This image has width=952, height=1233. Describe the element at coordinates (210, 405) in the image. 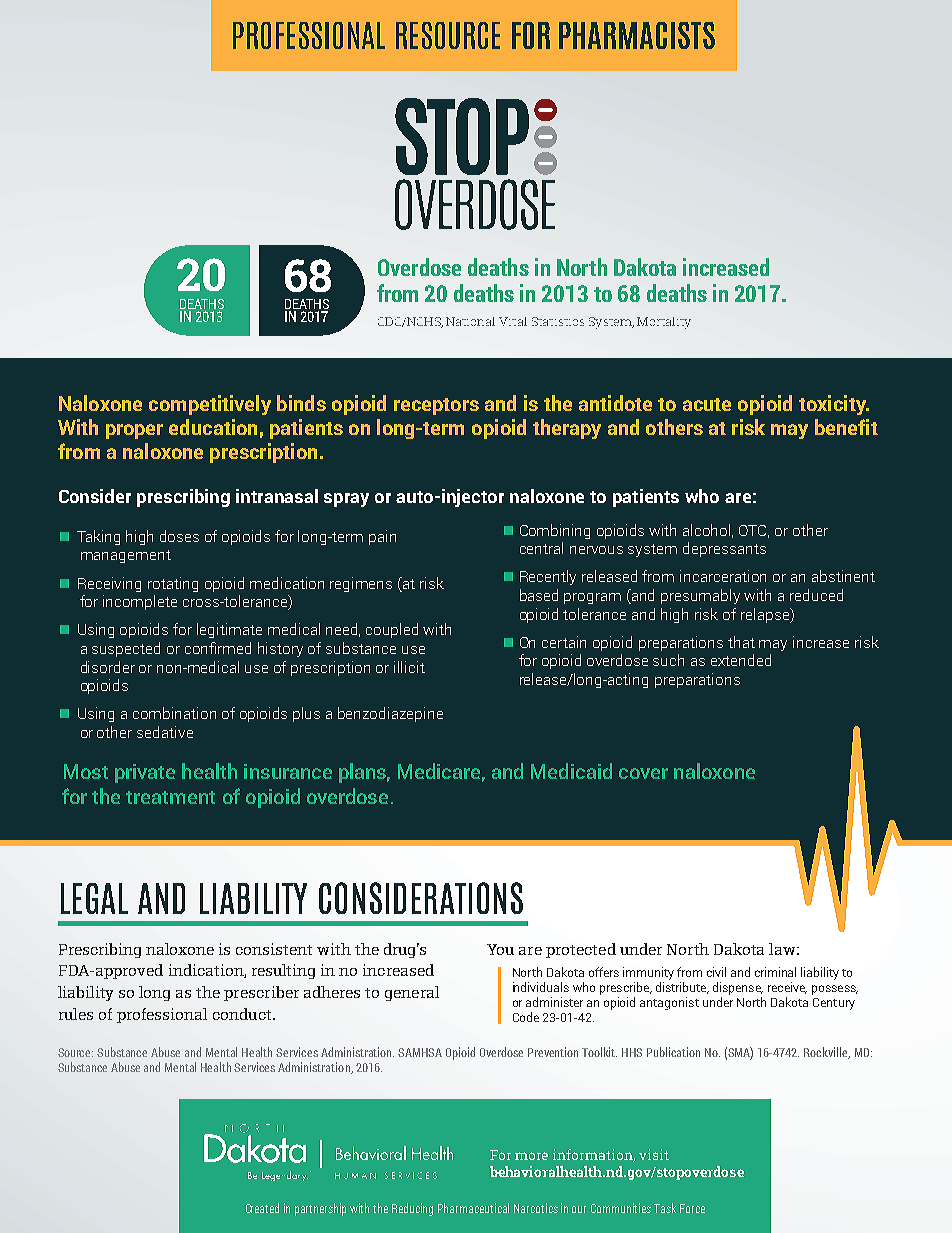

I see `competitively` at that location.
